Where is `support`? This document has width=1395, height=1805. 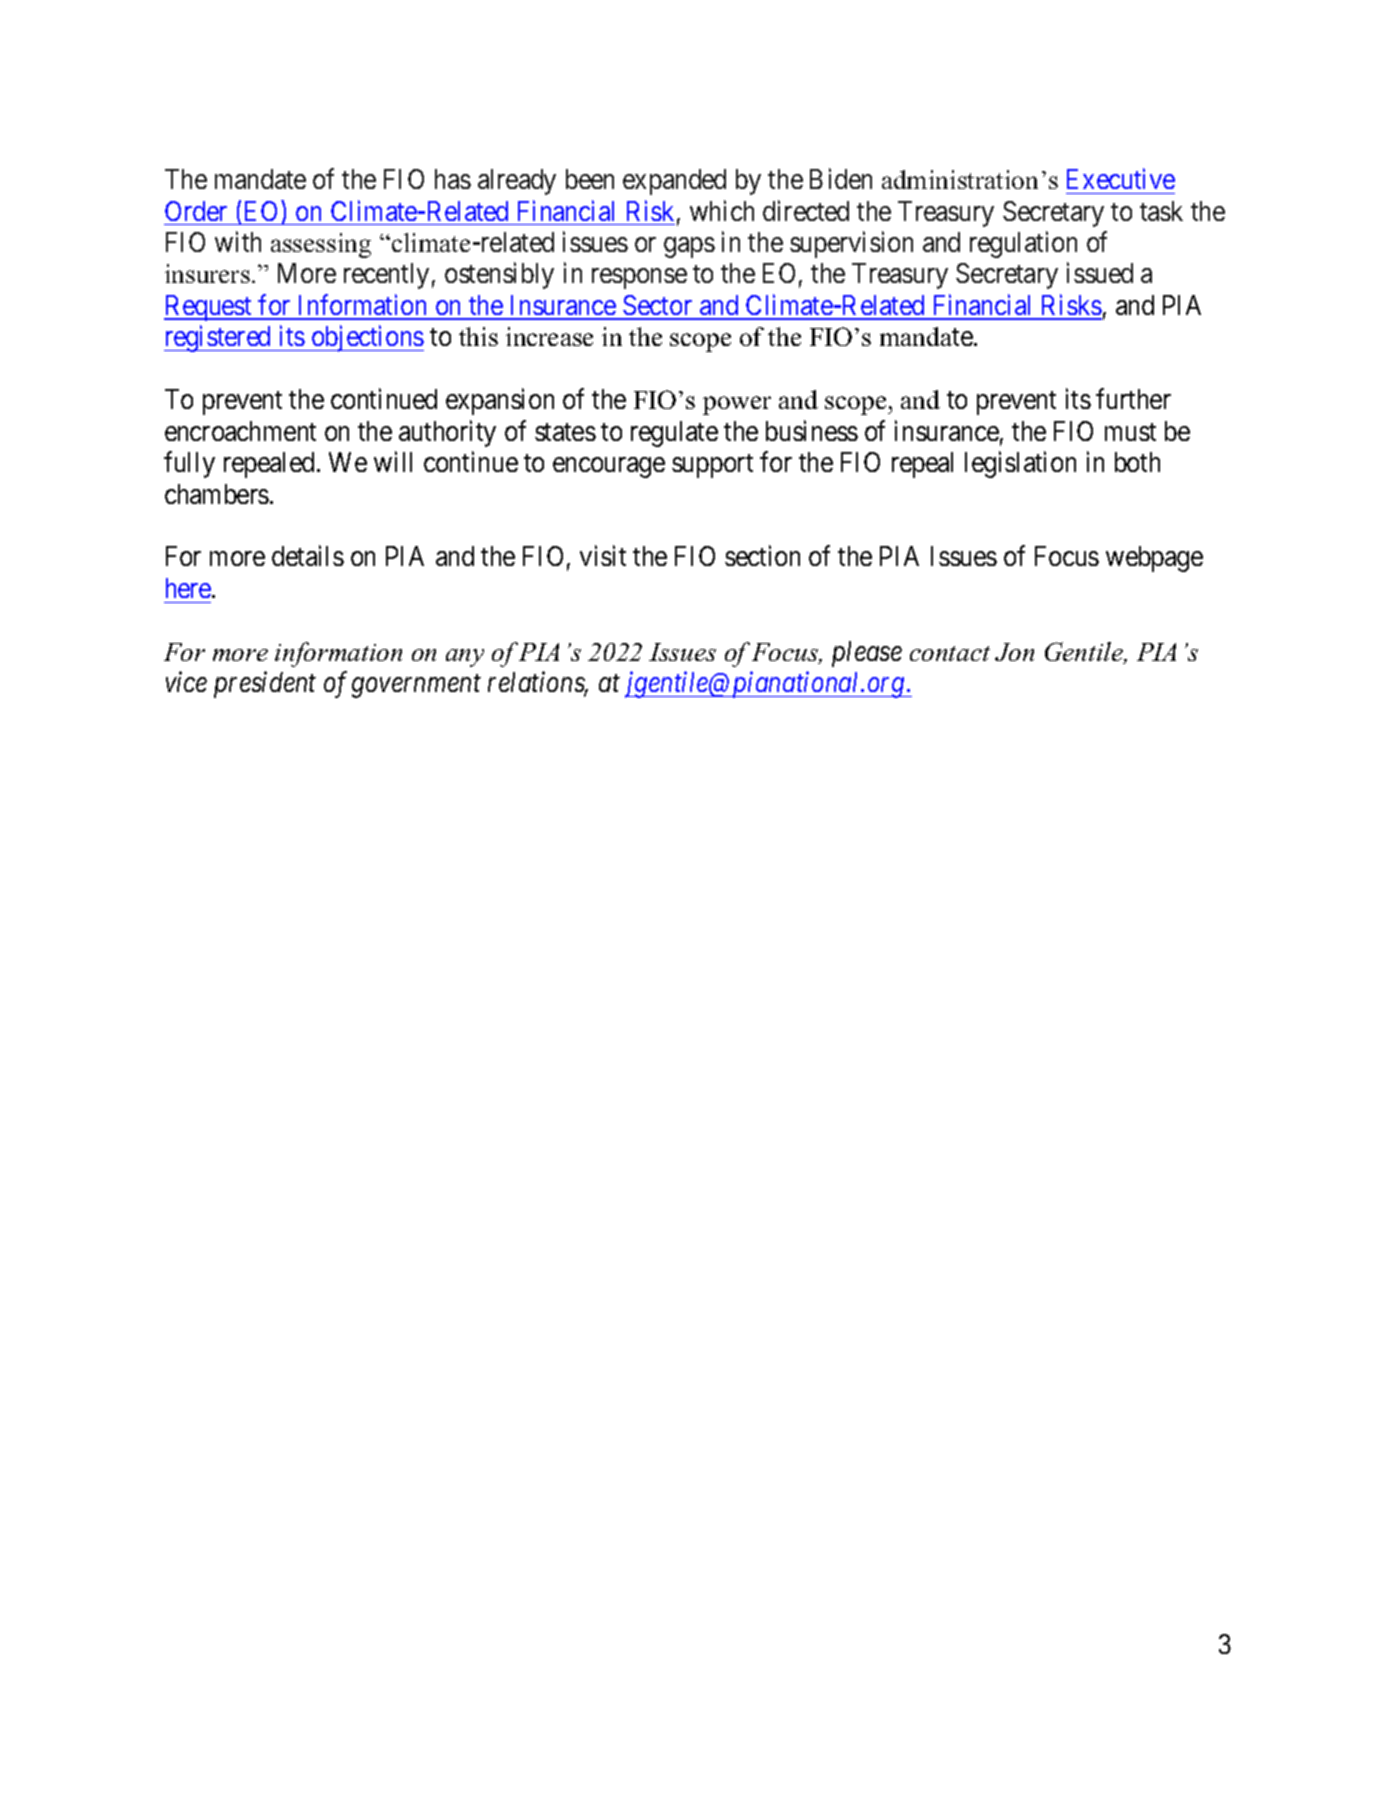 support is located at coordinates (712, 466).
